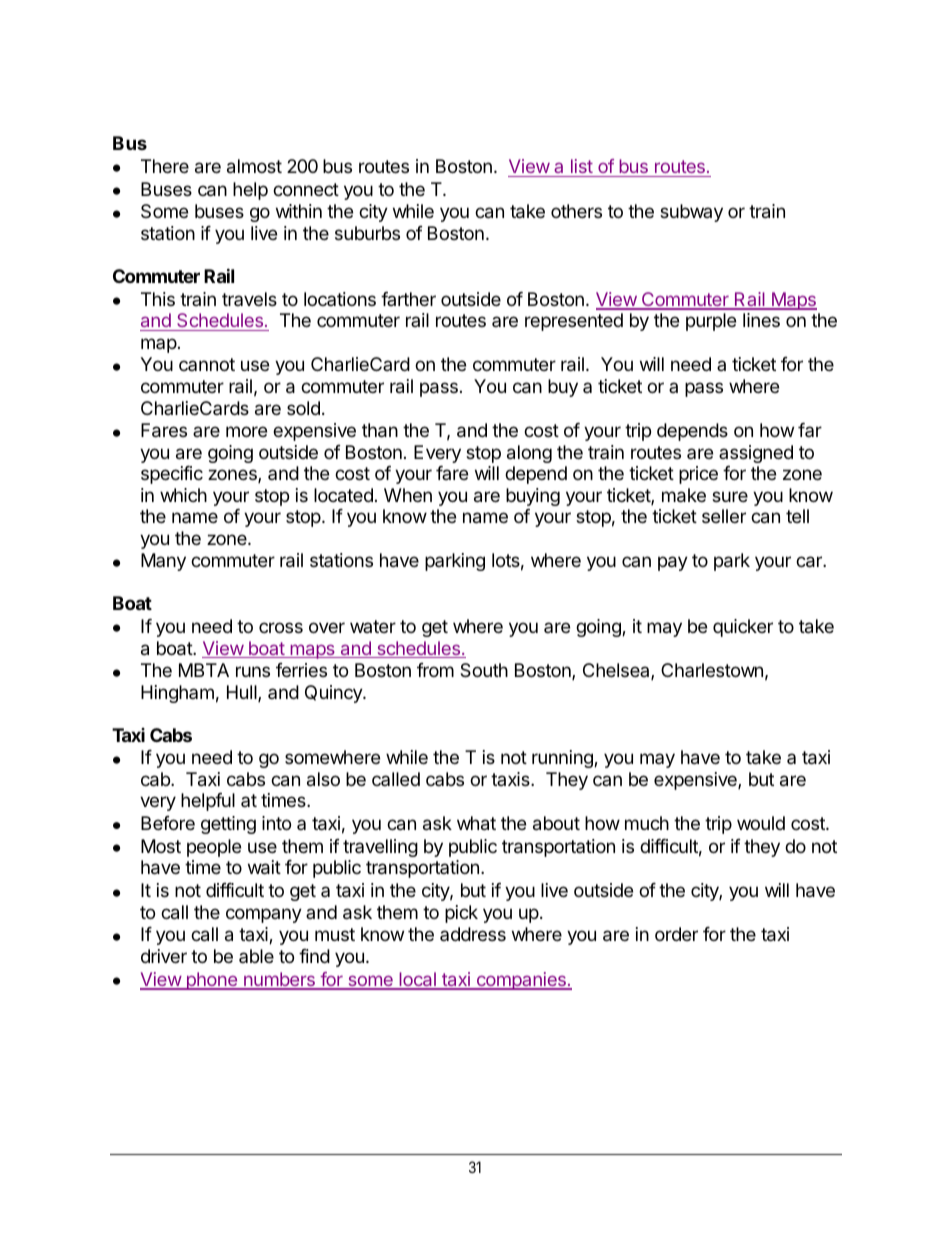  Describe the element at coordinates (256, 956) in the page. I see `able` at that location.
